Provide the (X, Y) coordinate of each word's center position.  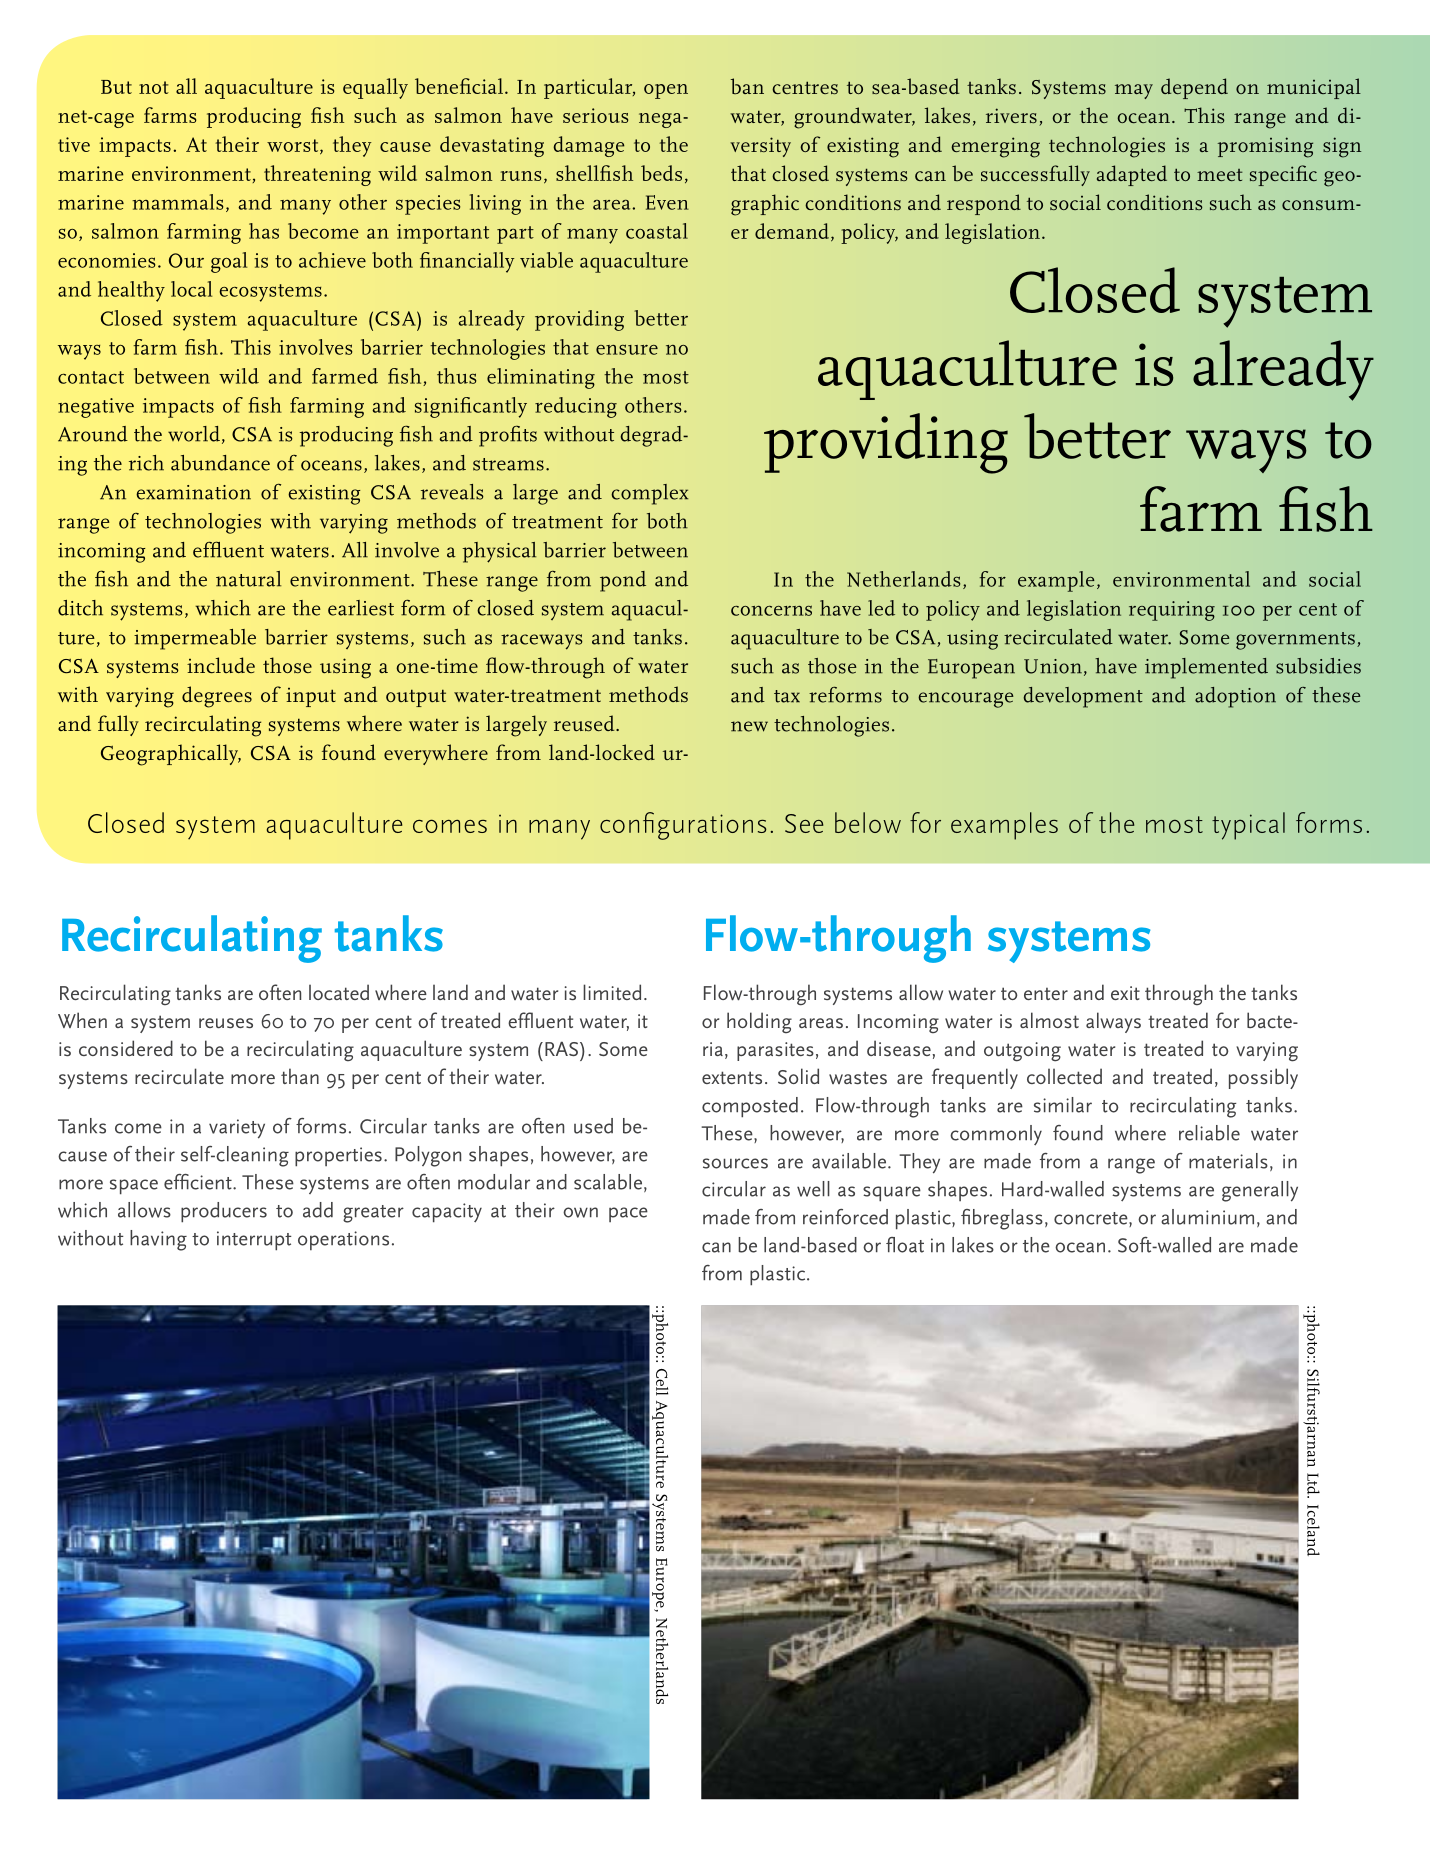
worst (294, 146)
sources (735, 1163)
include (221, 665)
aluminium (1207, 1217)
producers (224, 1212)
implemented (1206, 668)
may (1134, 91)
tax (787, 696)
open (666, 91)
